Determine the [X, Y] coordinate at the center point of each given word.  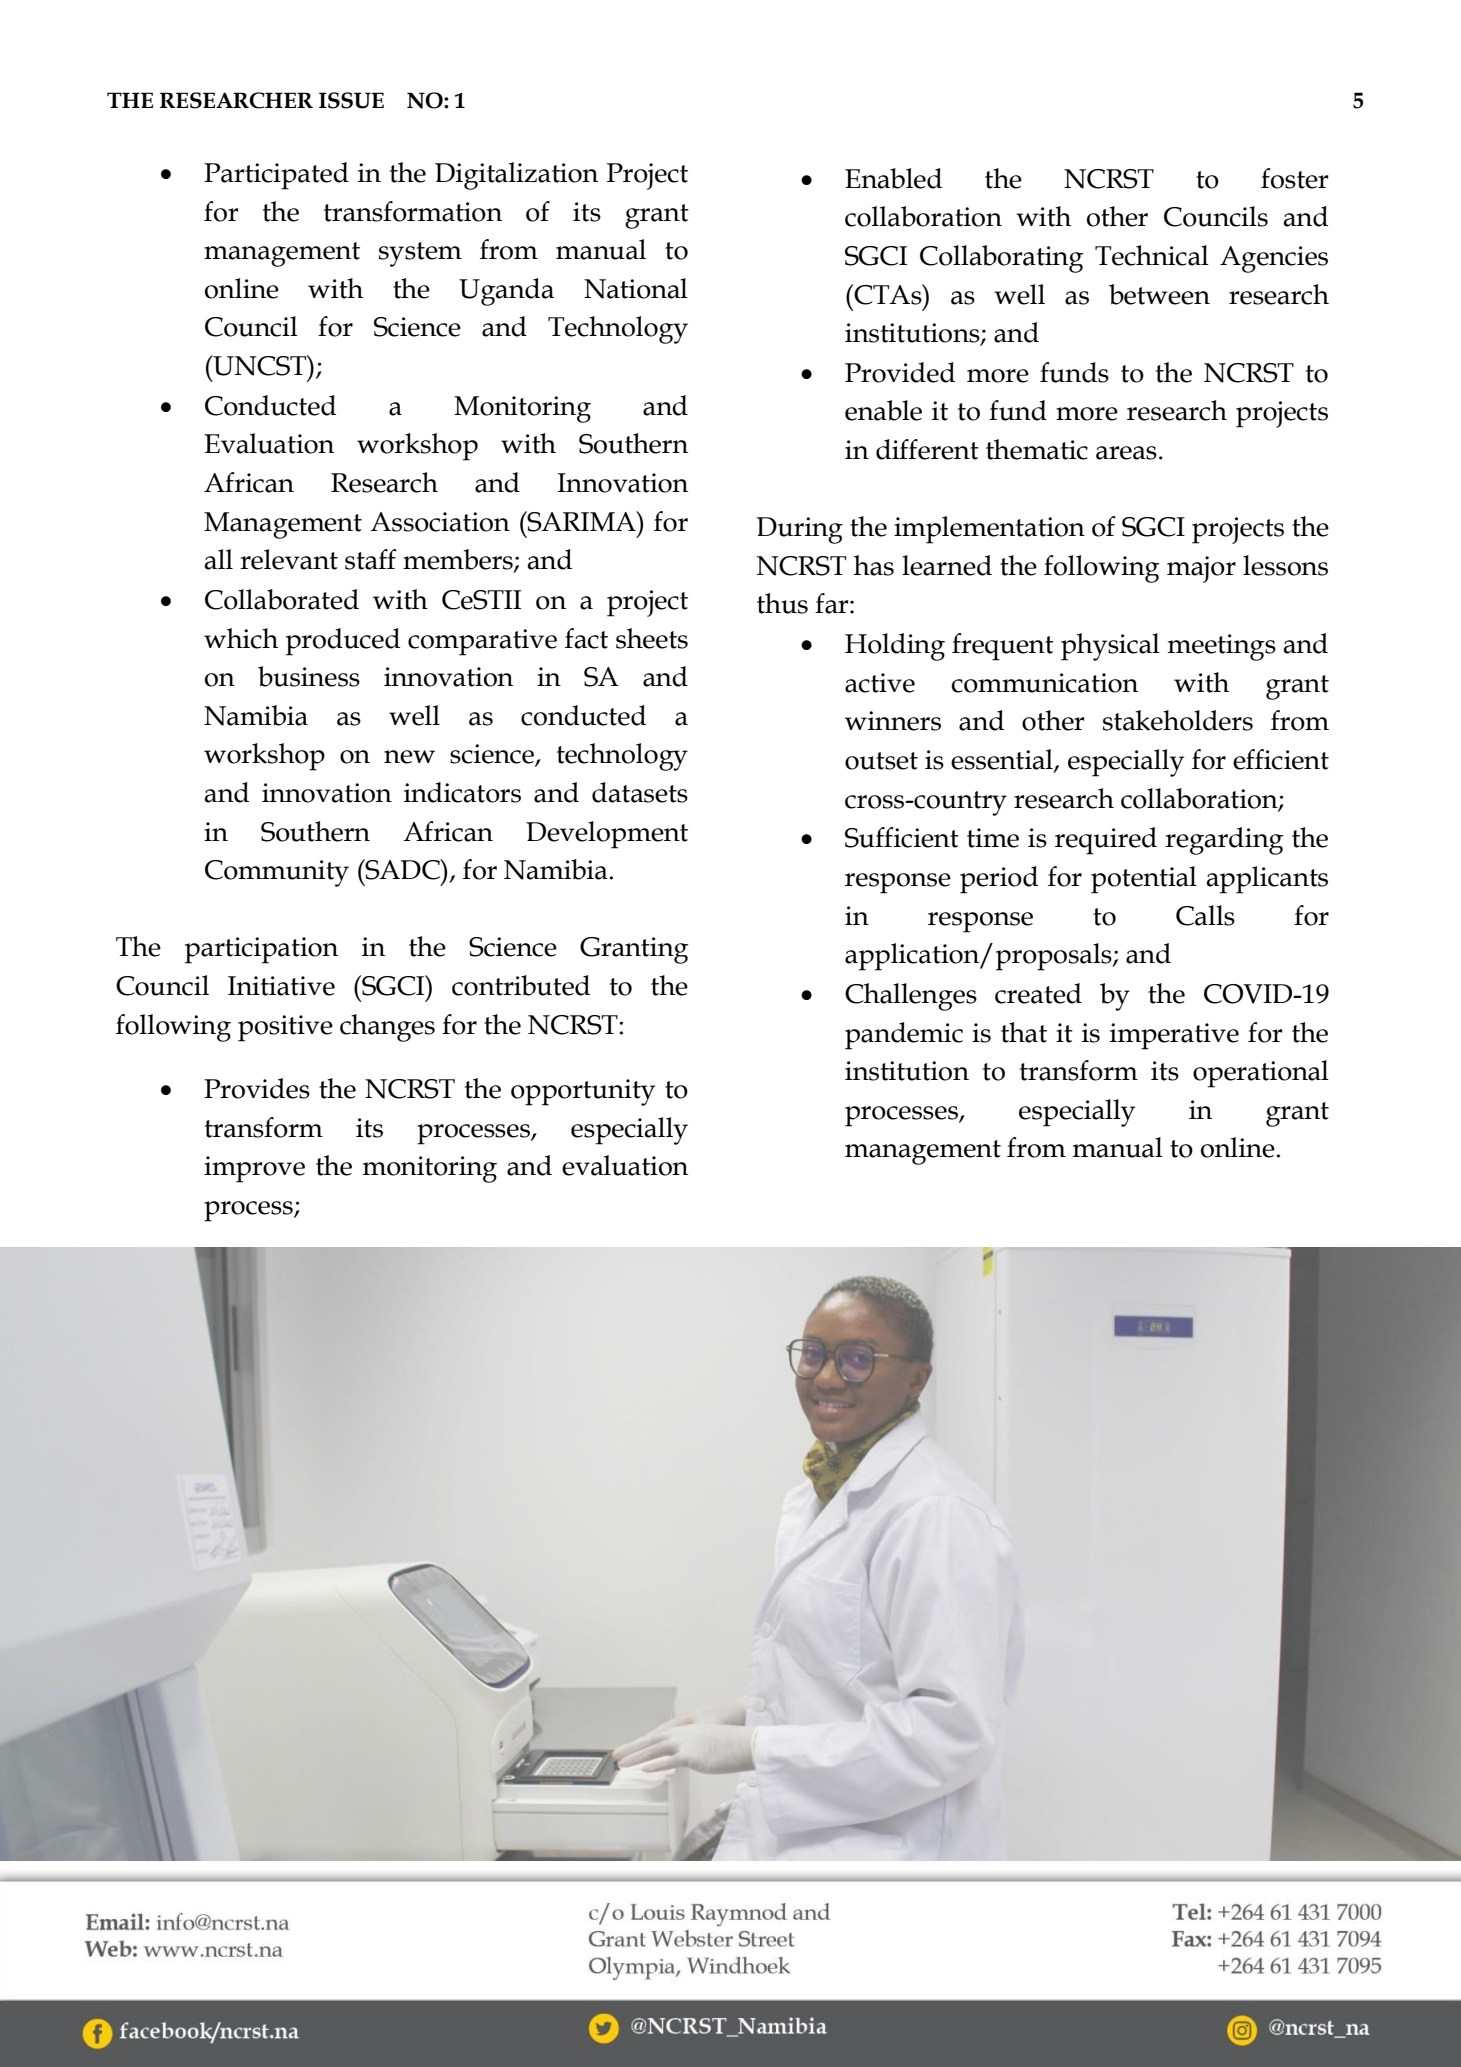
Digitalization [516, 176]
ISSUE [351, 100]
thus [782, 603]
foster [1295, 178]
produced [343, 642]
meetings [1222, 647]
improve [254, 1169]
